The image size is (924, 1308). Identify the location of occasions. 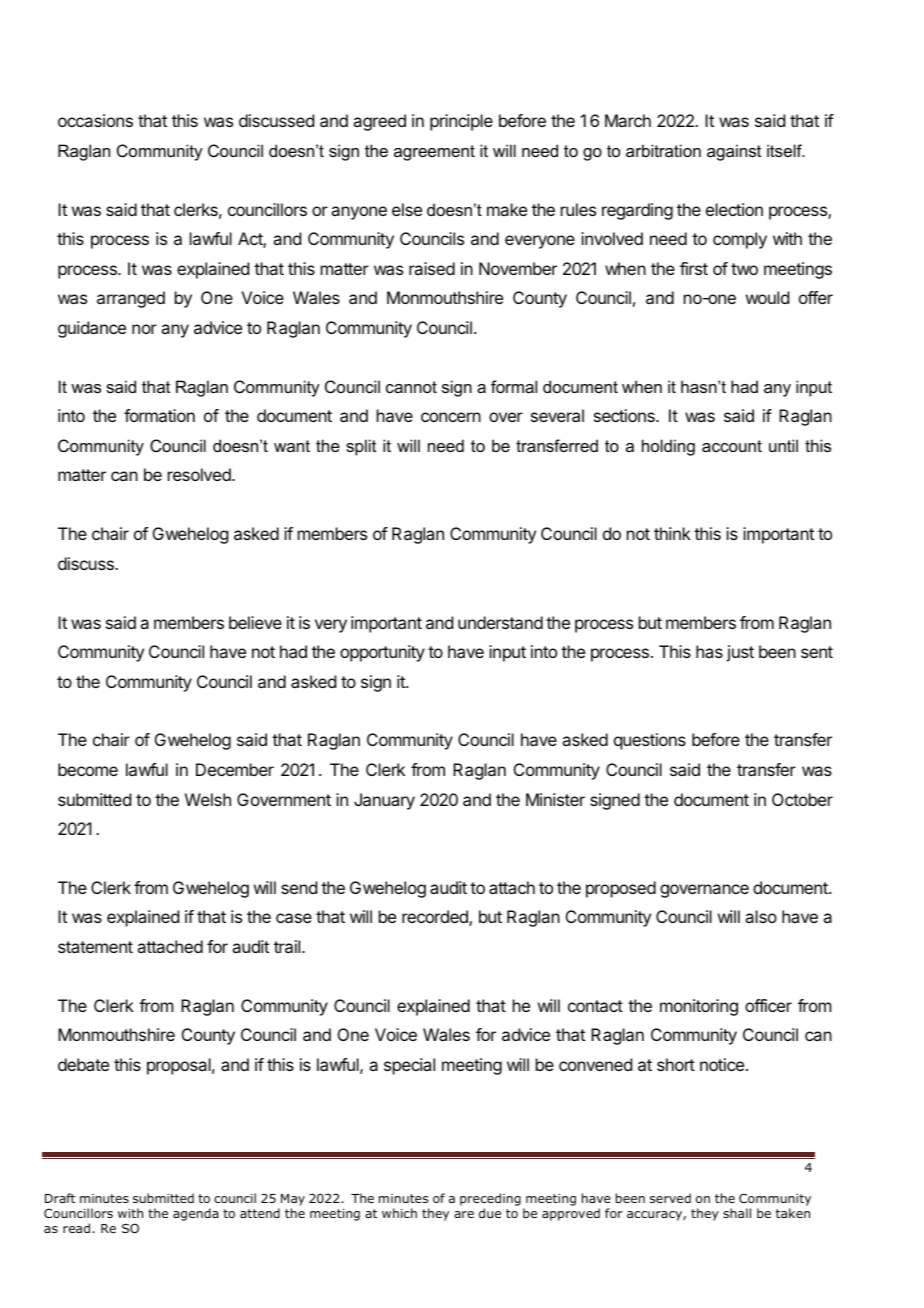
(95, 120).
